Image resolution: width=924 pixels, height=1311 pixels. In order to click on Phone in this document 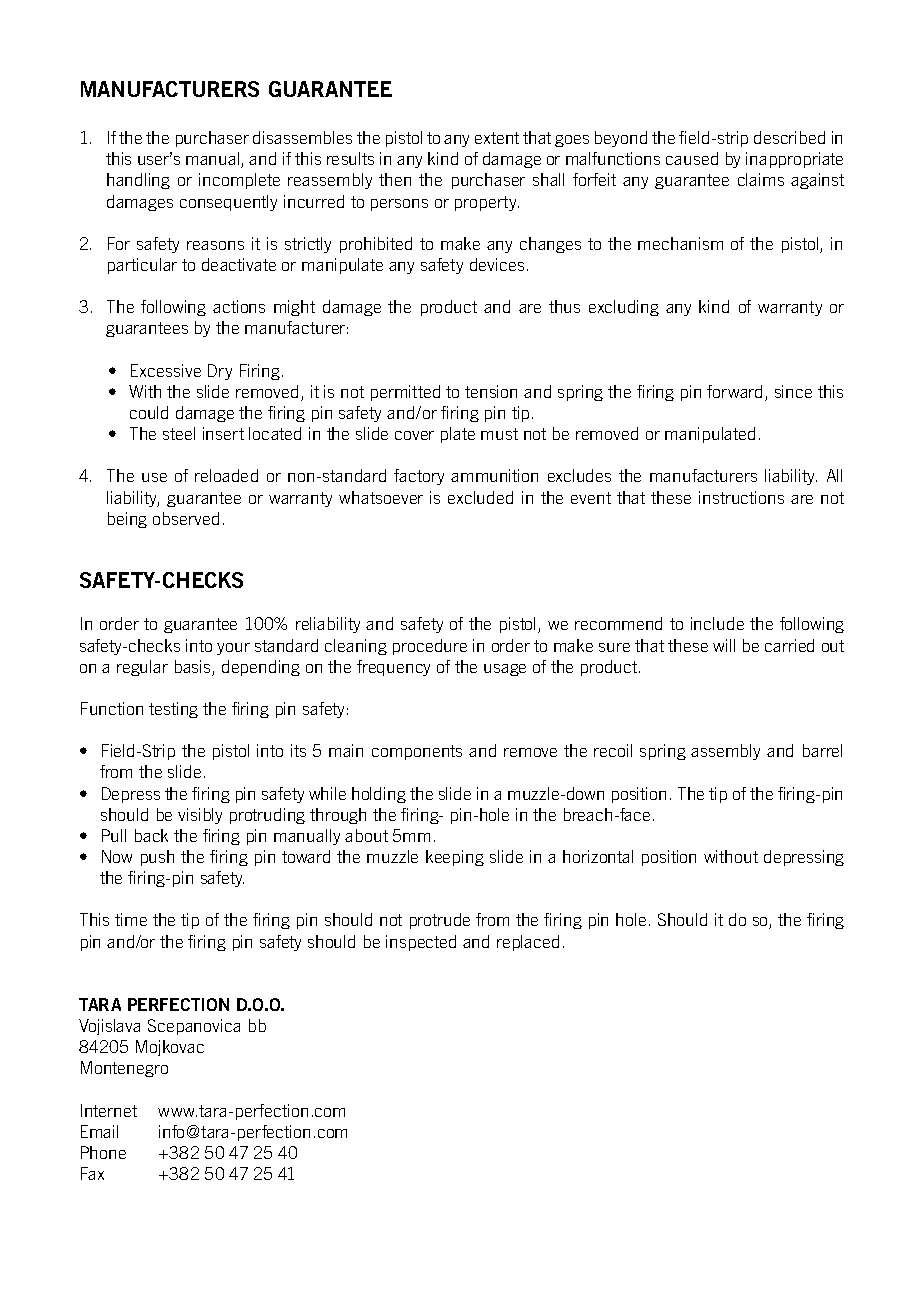, I will do `click(103, 1152)`.
